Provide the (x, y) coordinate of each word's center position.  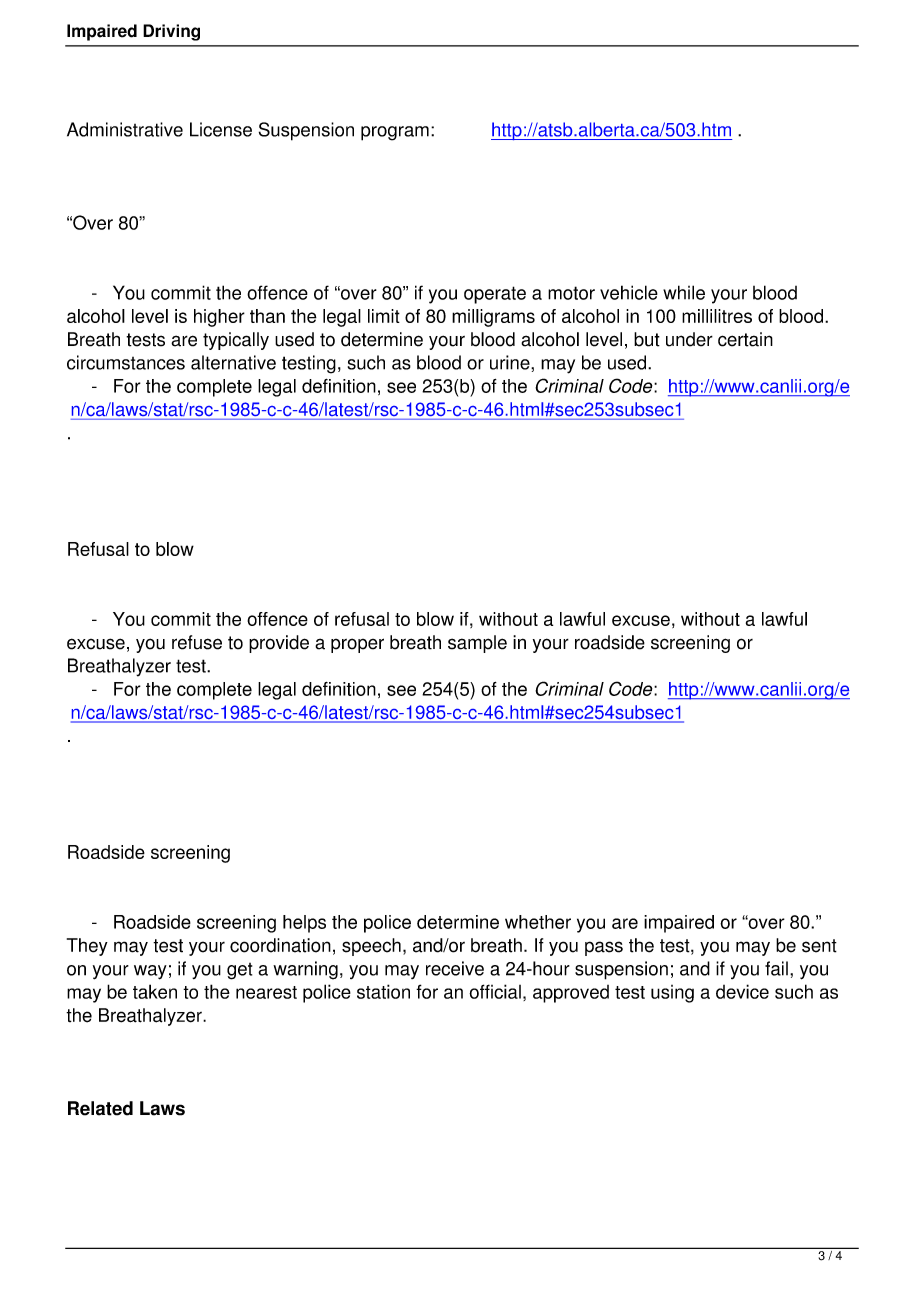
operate (495, 295)
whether (538, 922)
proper (357, 645)
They (87, 947)
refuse (197, 642)
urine (511, 362)
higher (219, 318)
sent (819, 946)
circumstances (126, 362)
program (395, 133)
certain (745, 339)
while (684, 292)
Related (100, 1108)
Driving (171, 32)
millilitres (717, 316)
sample (477, 644)
